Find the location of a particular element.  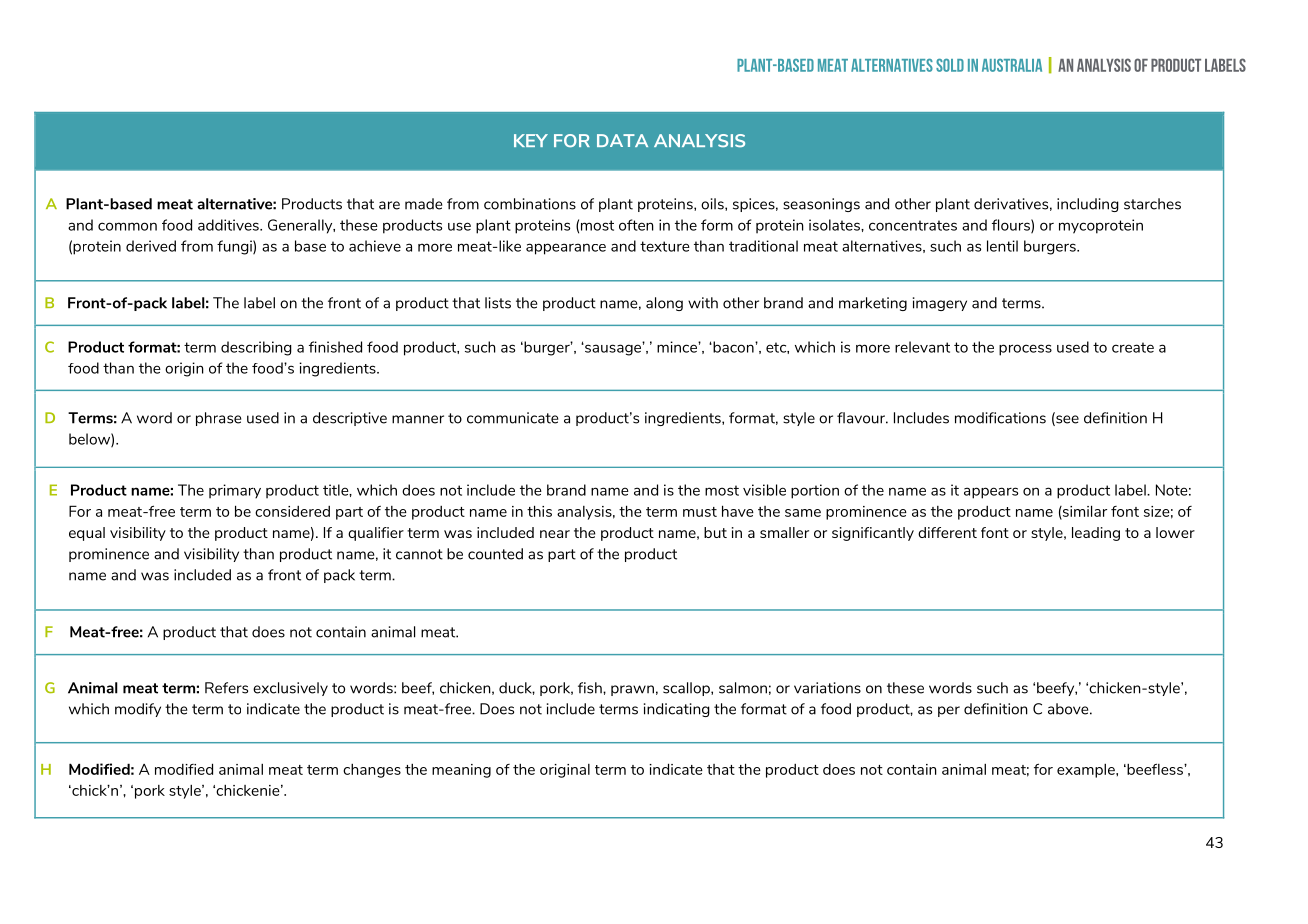

phrase is located at coordinates (218, 419).
